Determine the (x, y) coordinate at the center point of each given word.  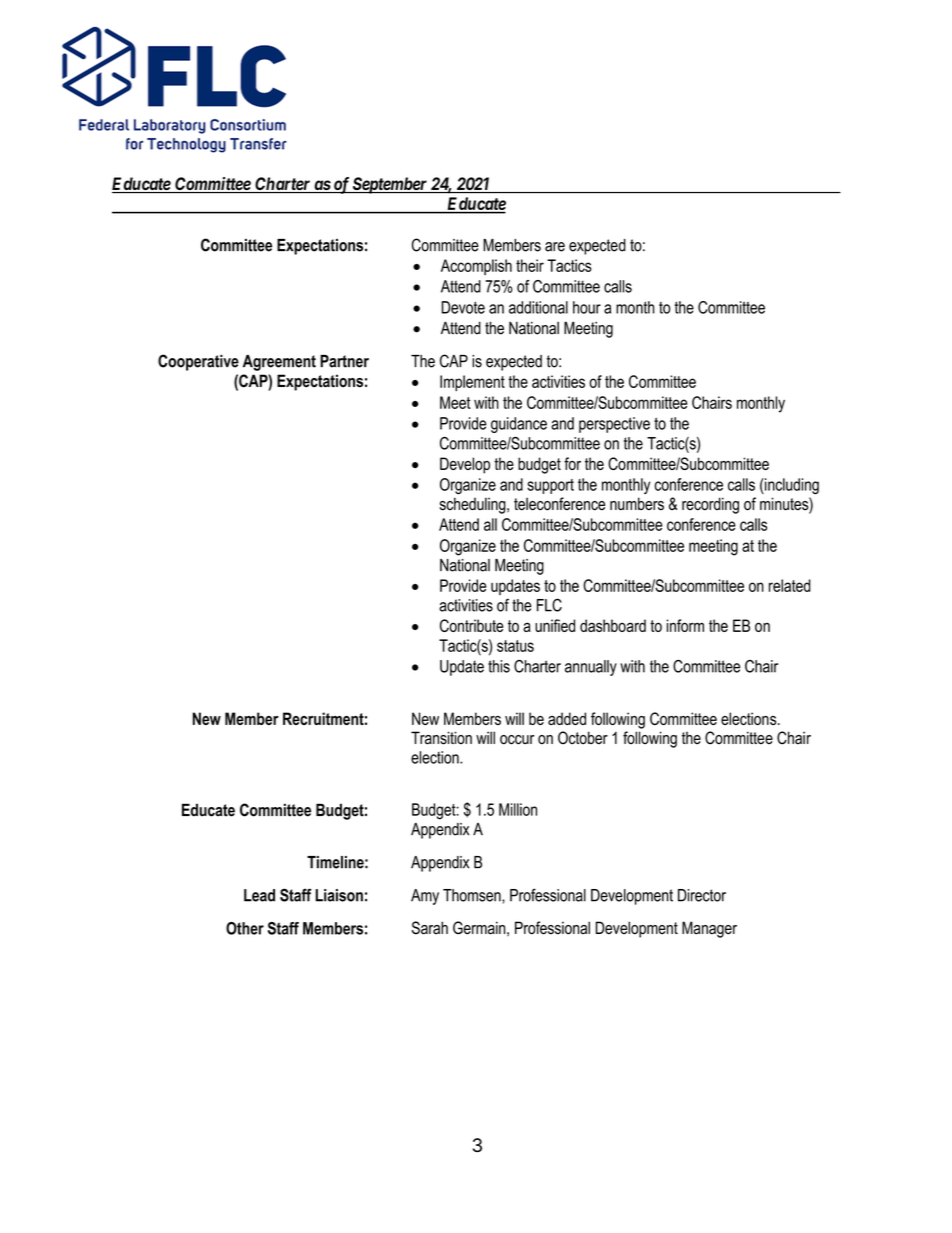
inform (685, 625)
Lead (259, 895)
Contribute (471, 625)
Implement (472, 383)
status (515, 646)
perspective (614, 425)
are (555, 247)
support (550, 486)
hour (587, 307)
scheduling (473, 505)
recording (710, 505)
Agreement (279, 363)
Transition (441, 738)
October (583, 738)
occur (517, 740)
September (390, 185)
